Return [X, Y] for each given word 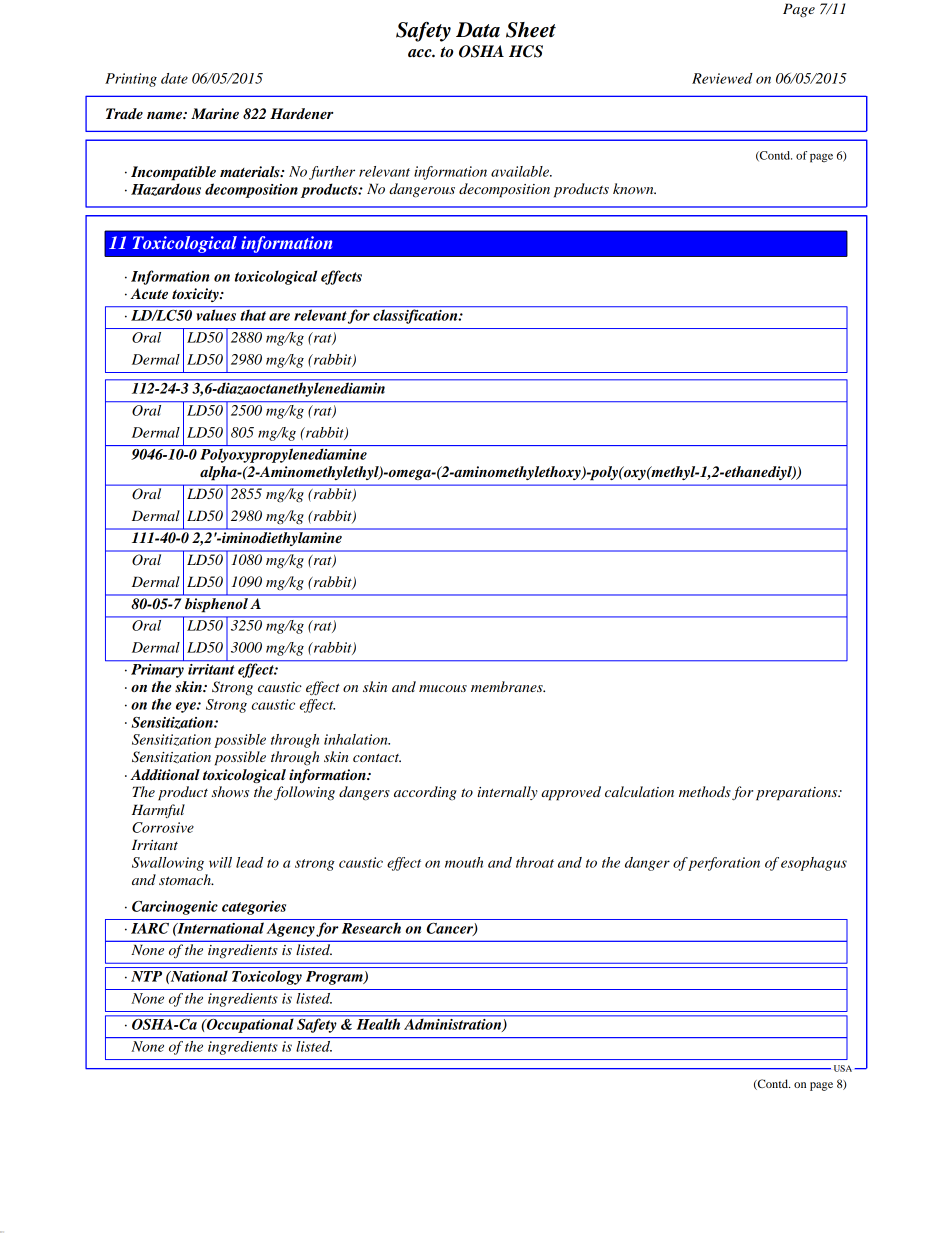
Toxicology [267, 977]
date [174, 78]
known [634, 188]
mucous [443, 688]
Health [378, 1023]
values [216, 315]
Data [478, 30]
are [279, 317]
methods [705, 791]
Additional [165, 774]
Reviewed [722, 78]
